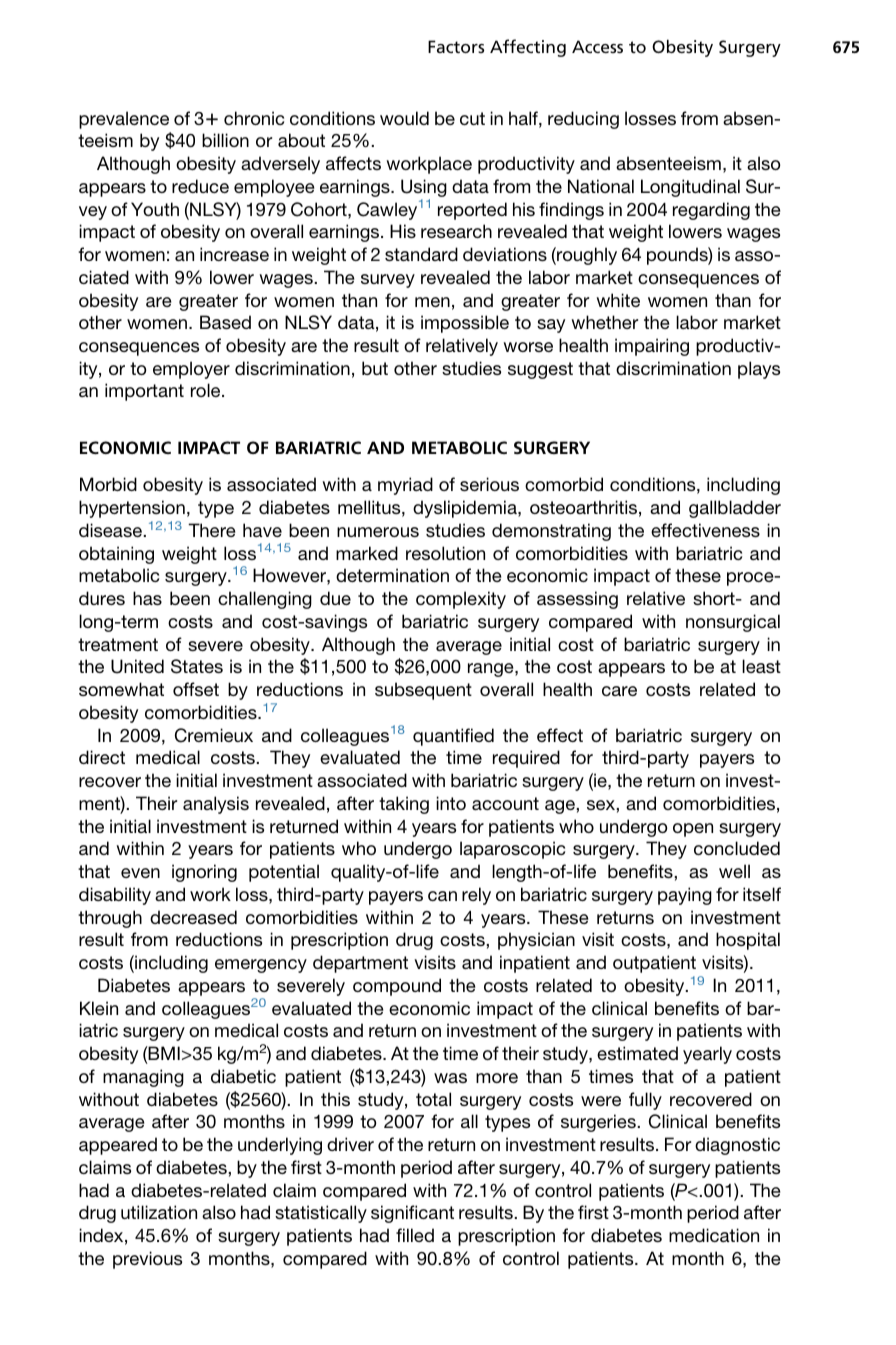 The height and width of the screenshot is (1345, 896). Describe the element at coordinates (159, 1212) in the screenshot. I see `utilization` at that location.
